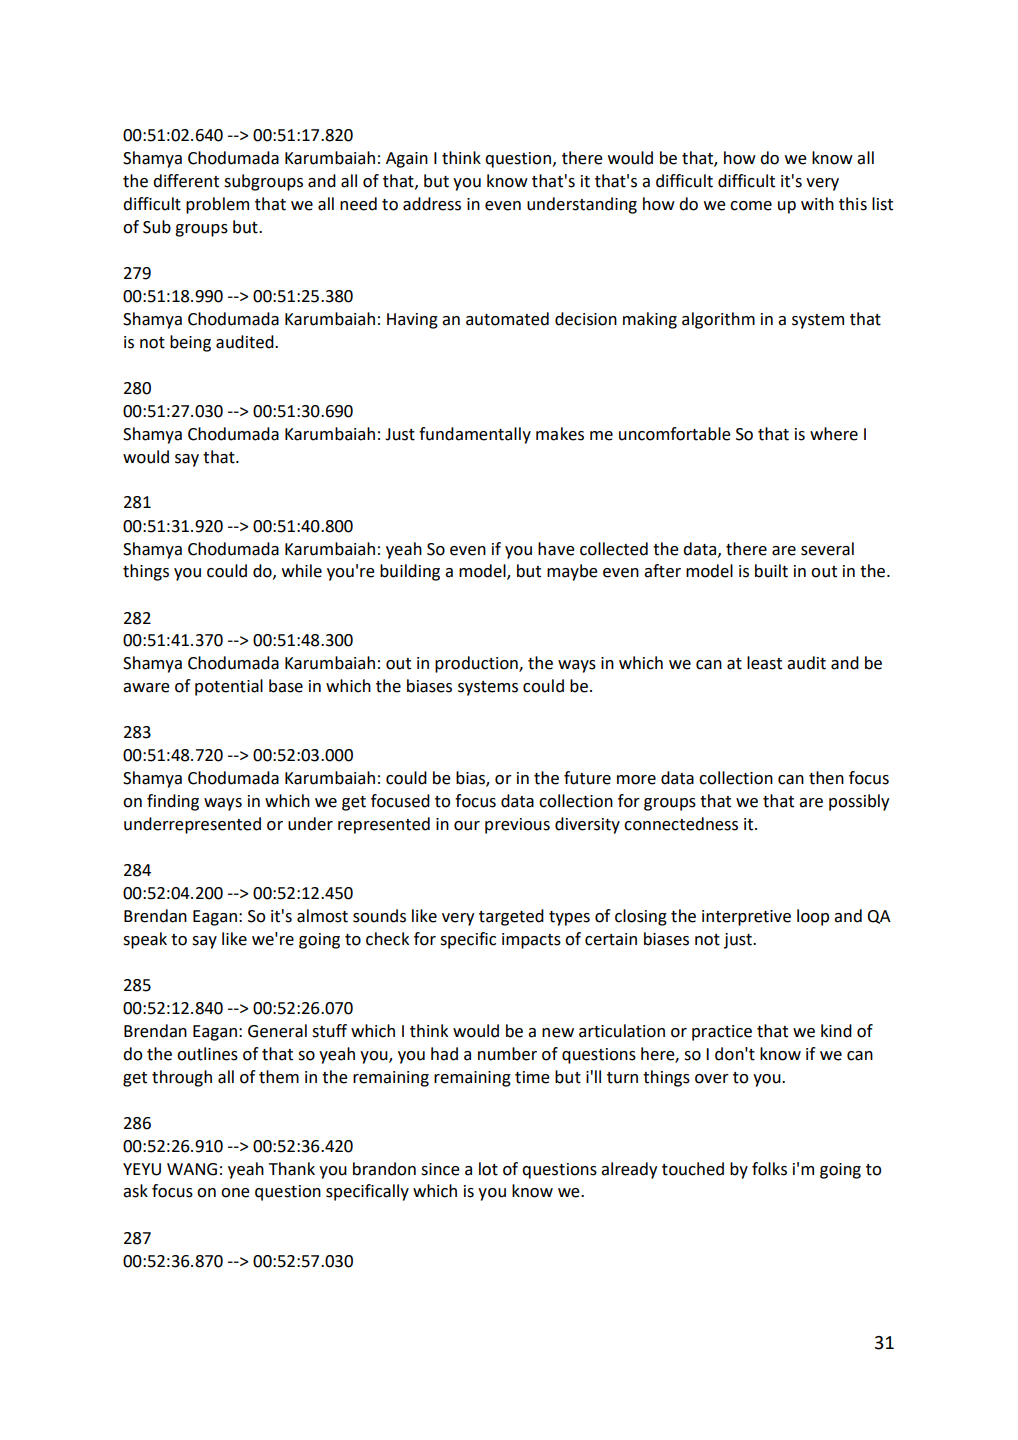 Image resolution: width=1018 pixels, height=1440 pixels. I want to click on fundamentally, so click(475, 435).
